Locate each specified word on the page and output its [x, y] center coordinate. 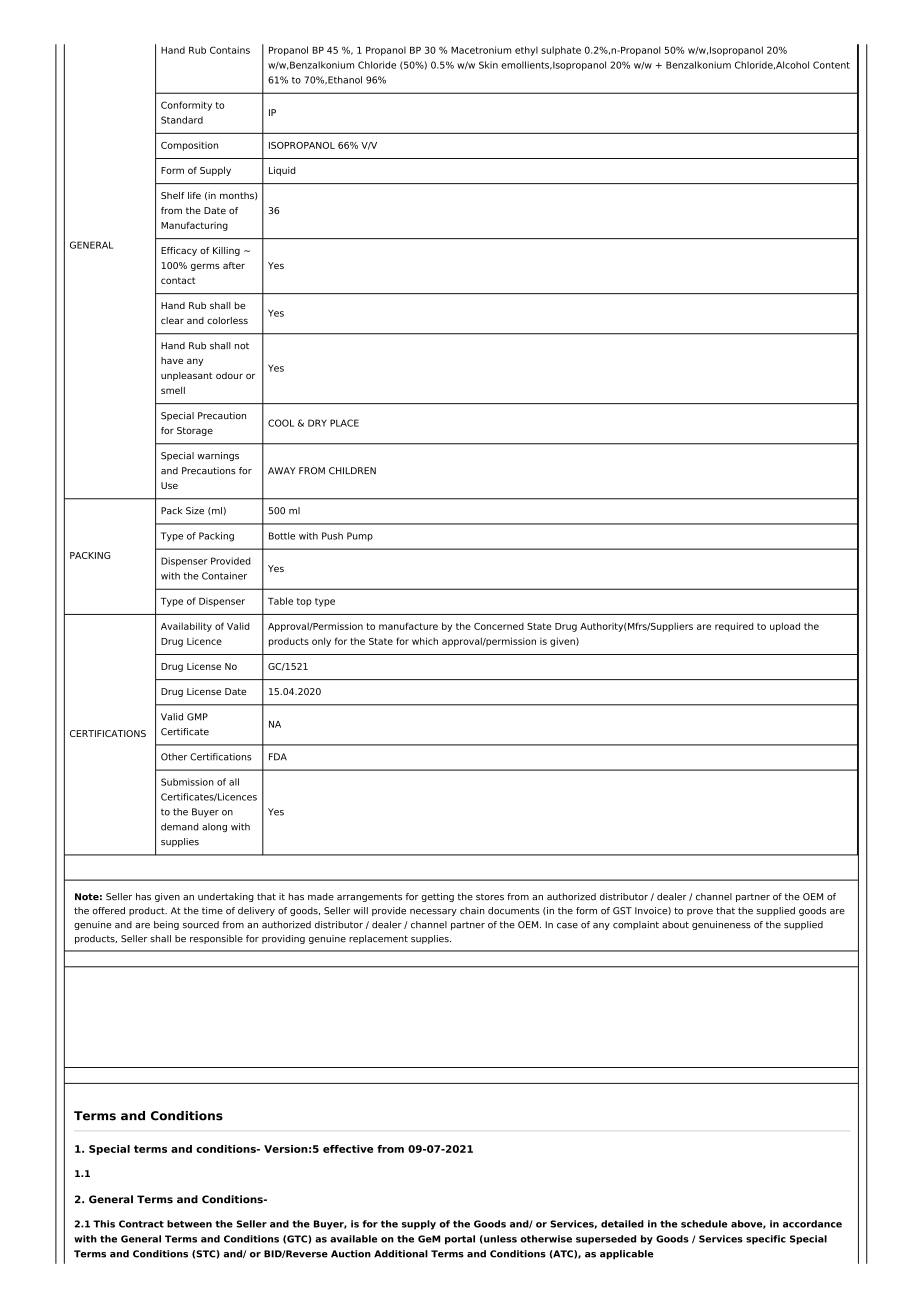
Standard [182, 120]
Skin [488, 65]
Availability [186, 627]
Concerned [499, 626]
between [189, 1224]
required [734, 627]
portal [460, 1240]
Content [831, 65]
